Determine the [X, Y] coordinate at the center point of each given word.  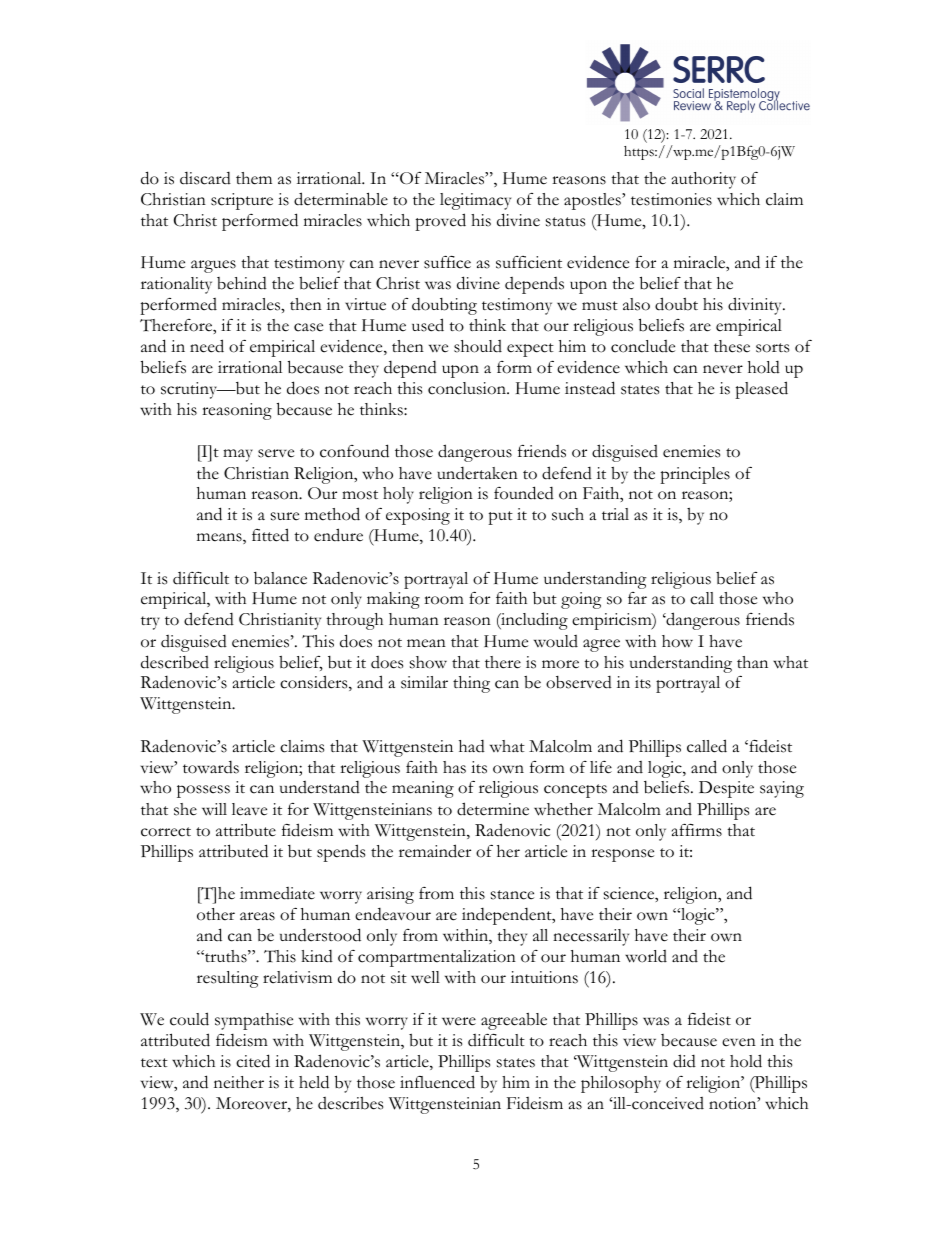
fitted [270, 535]
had [472, 746]
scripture [242, 201]
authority [704, 180]
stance [512, 895]
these [732, 346]
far [637, 598]
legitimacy [475, 201]
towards [211, 767]
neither [239, 1082]
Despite [726, 789]
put [500, 518]
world [646, 956]
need [207, 346]
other [216, 914]
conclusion [468, 388]
